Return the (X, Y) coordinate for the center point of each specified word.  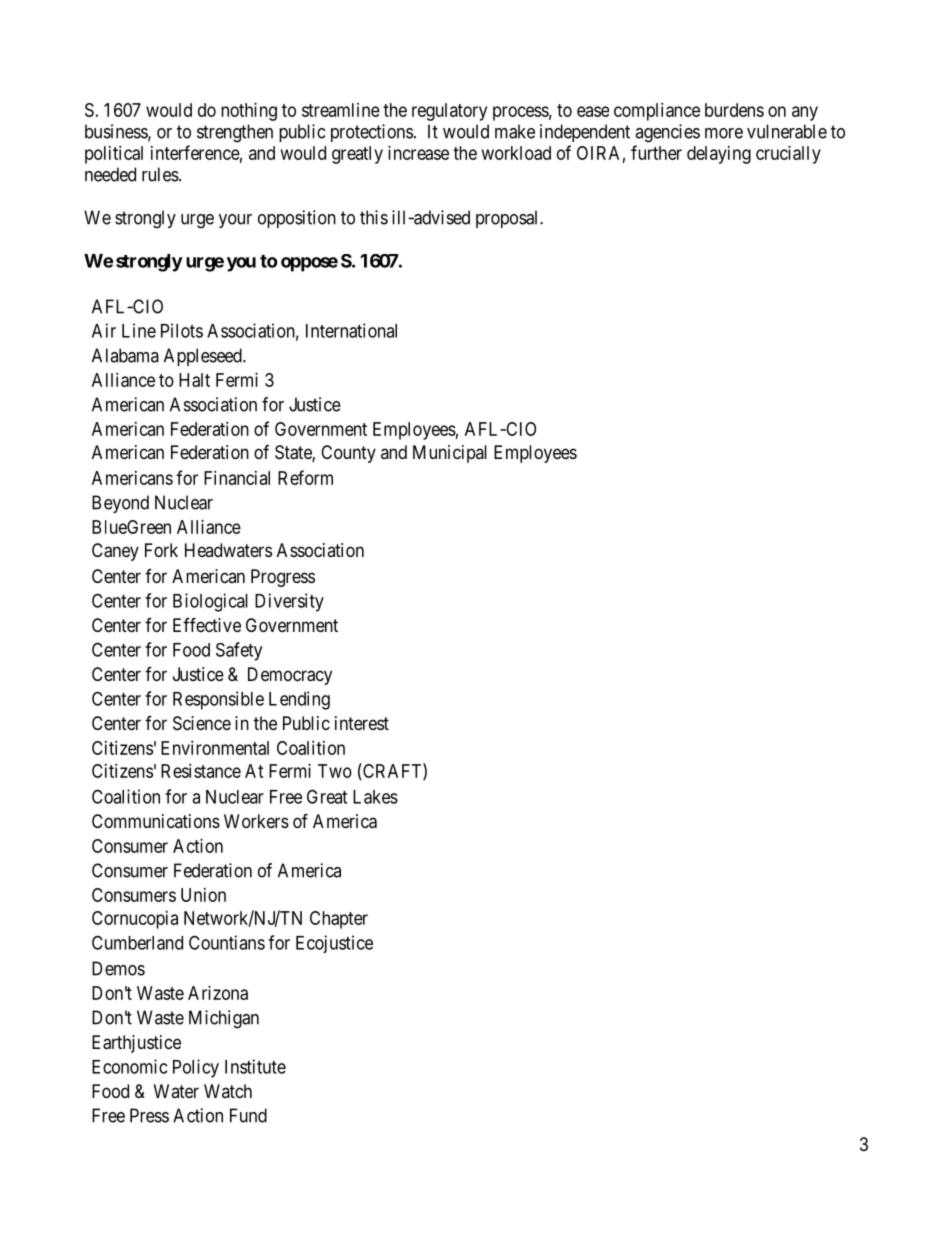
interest (362, 723)
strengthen (235, 133)
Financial (237, 478)
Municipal (450, 454)
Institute (255, 1066)
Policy (196, 1068)
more (724, 133)
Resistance (201, 771)
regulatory (449, 112)
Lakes (375, 797)
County (348, 454)
